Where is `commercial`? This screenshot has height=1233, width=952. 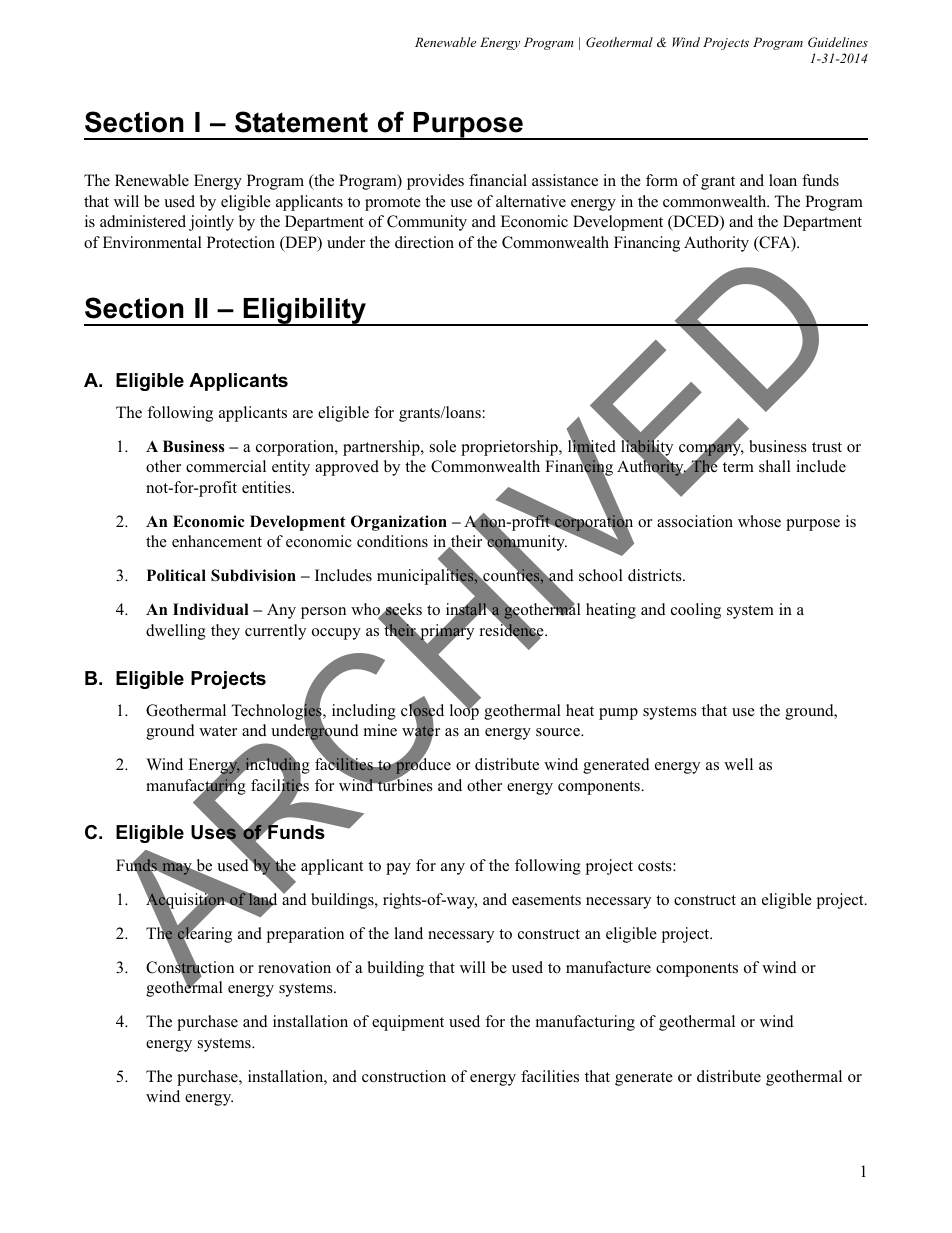
commercial is located at coordinates (226, 466).
